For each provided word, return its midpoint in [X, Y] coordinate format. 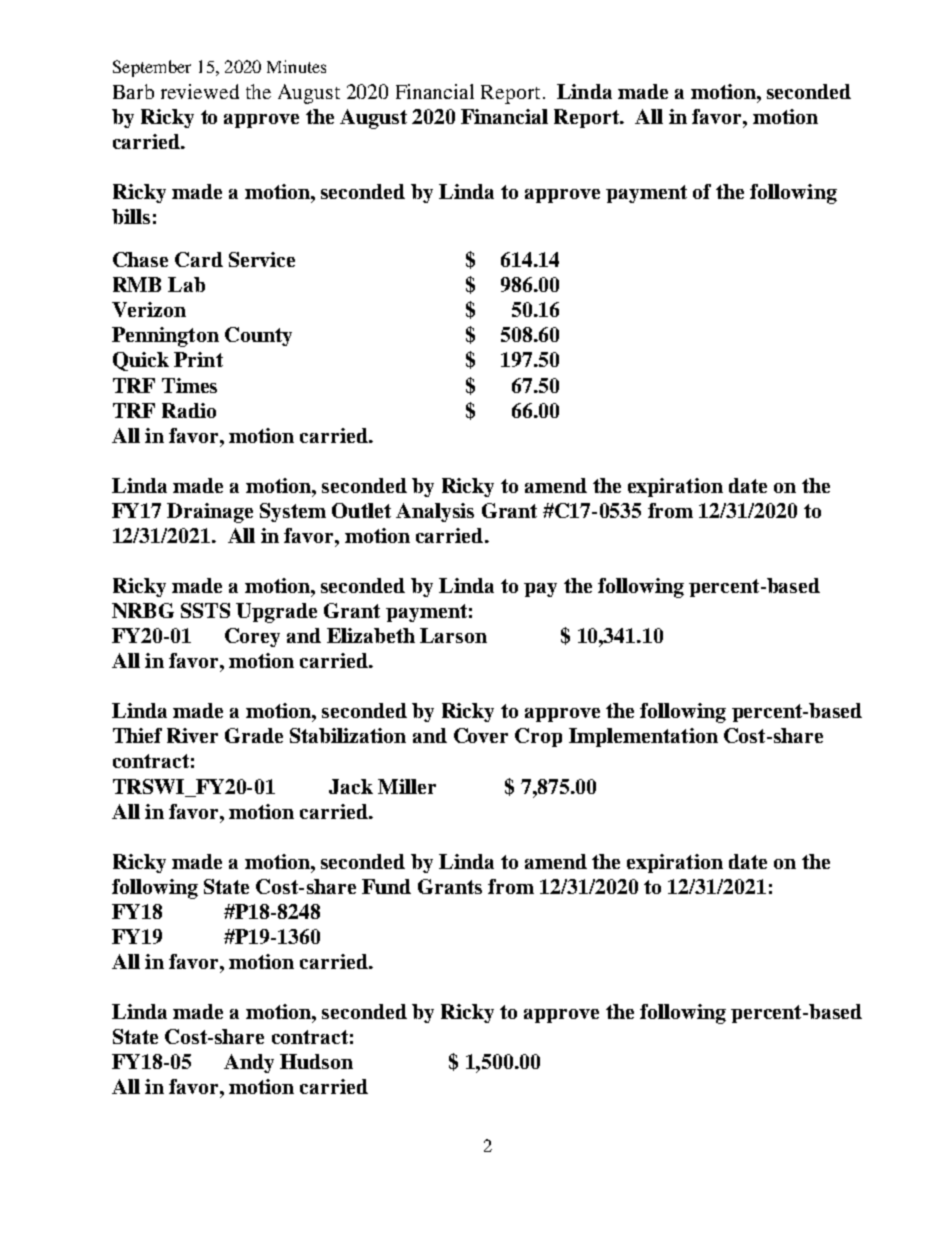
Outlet [361, 510]
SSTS [205, 610]
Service [262, 259]
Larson [453, 635]
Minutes [296, 66]
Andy [249, 1063]
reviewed [200, 91]
